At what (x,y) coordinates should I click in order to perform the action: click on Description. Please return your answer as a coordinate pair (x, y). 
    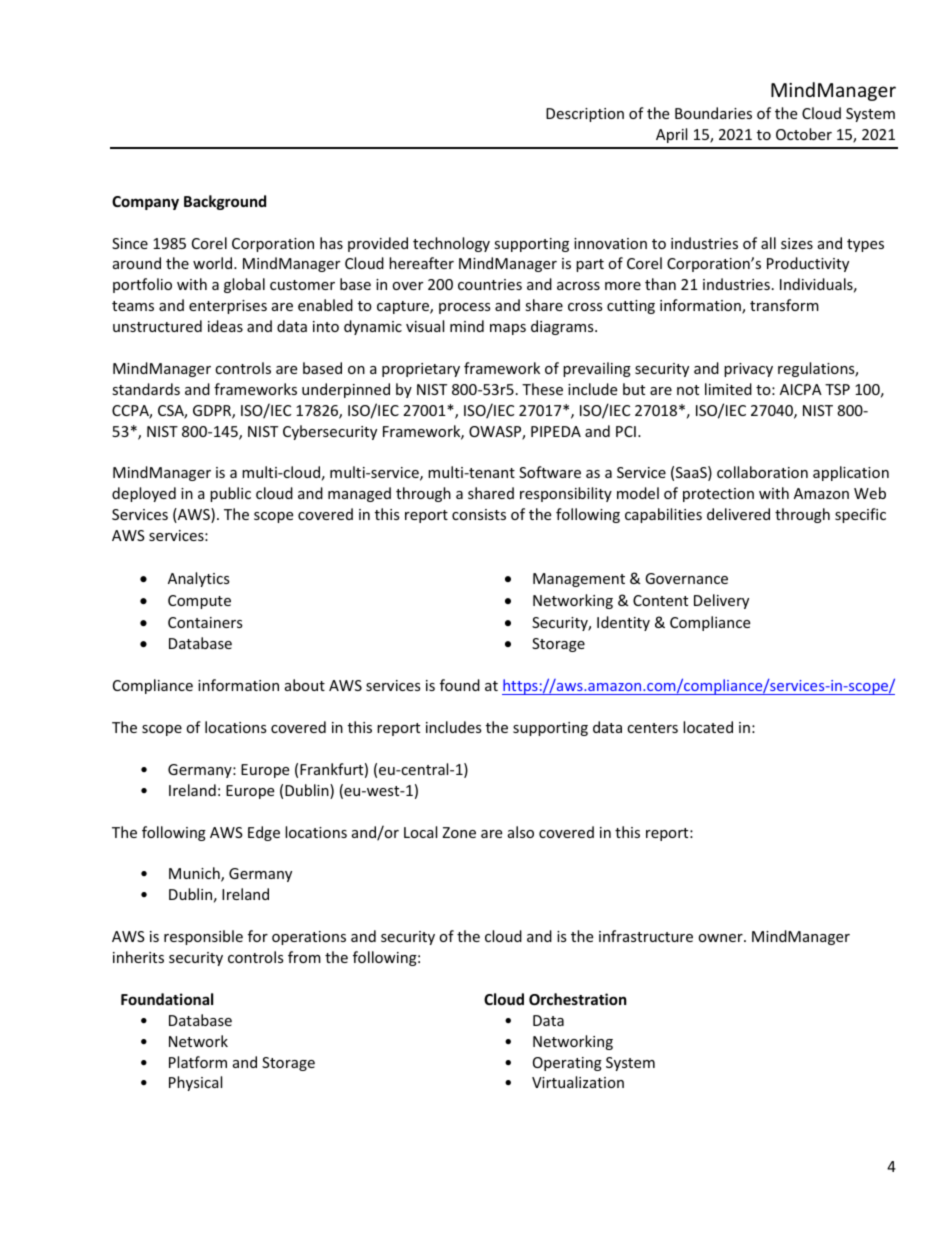
    Looking at the image, I should click on (585, 115).
